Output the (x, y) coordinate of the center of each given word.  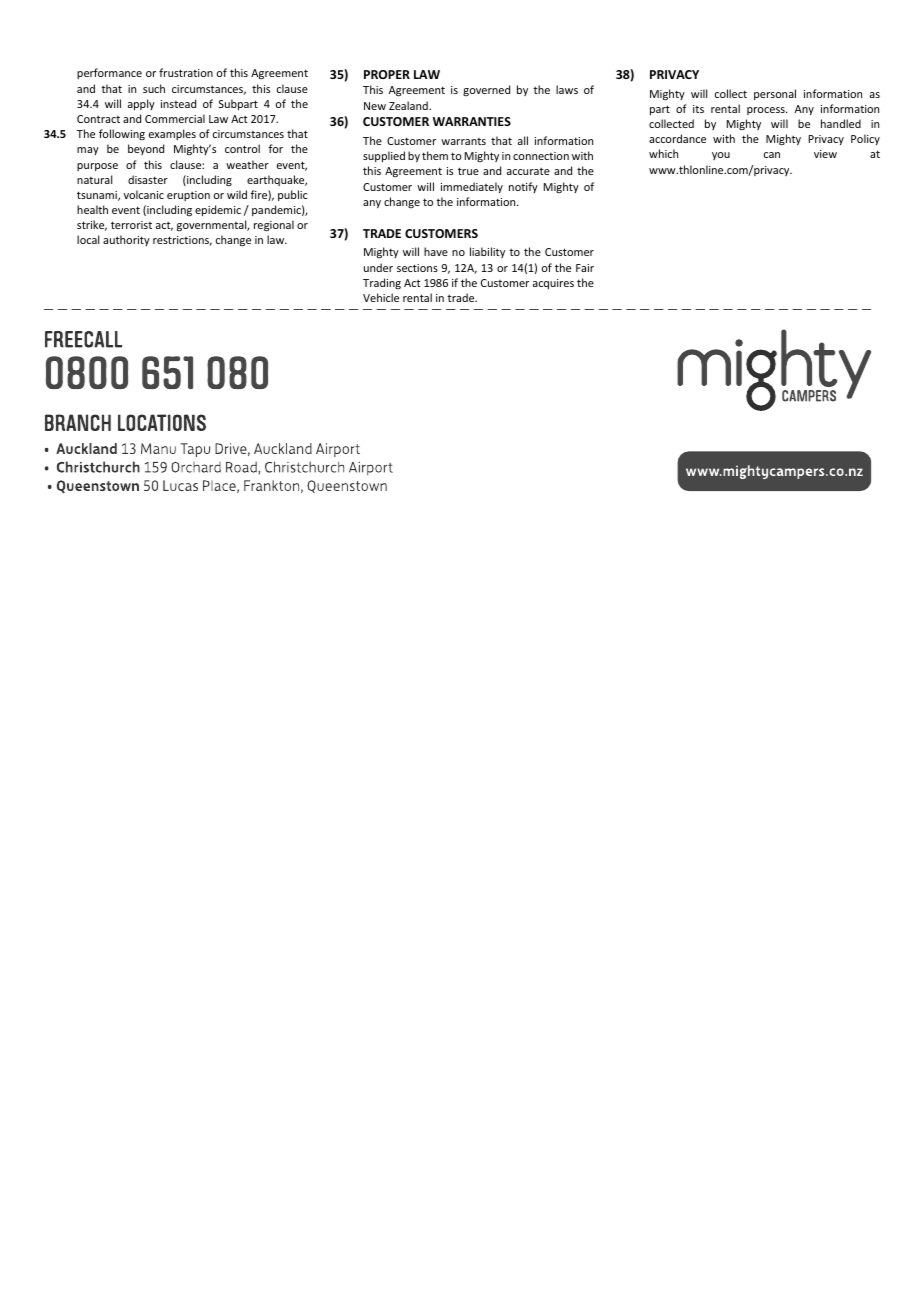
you (721, 156)
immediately (472, 187)
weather (247, 164)
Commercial (175, 118)
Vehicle (381, 297)
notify (523, 187)
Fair (585, 268)
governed (486, 90)
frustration (186, 72)
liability (487, 252)
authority (126, 240)
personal (775, 94)
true (468, 171)
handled (841, 123)
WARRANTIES (472, 121)
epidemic (218, 210)
